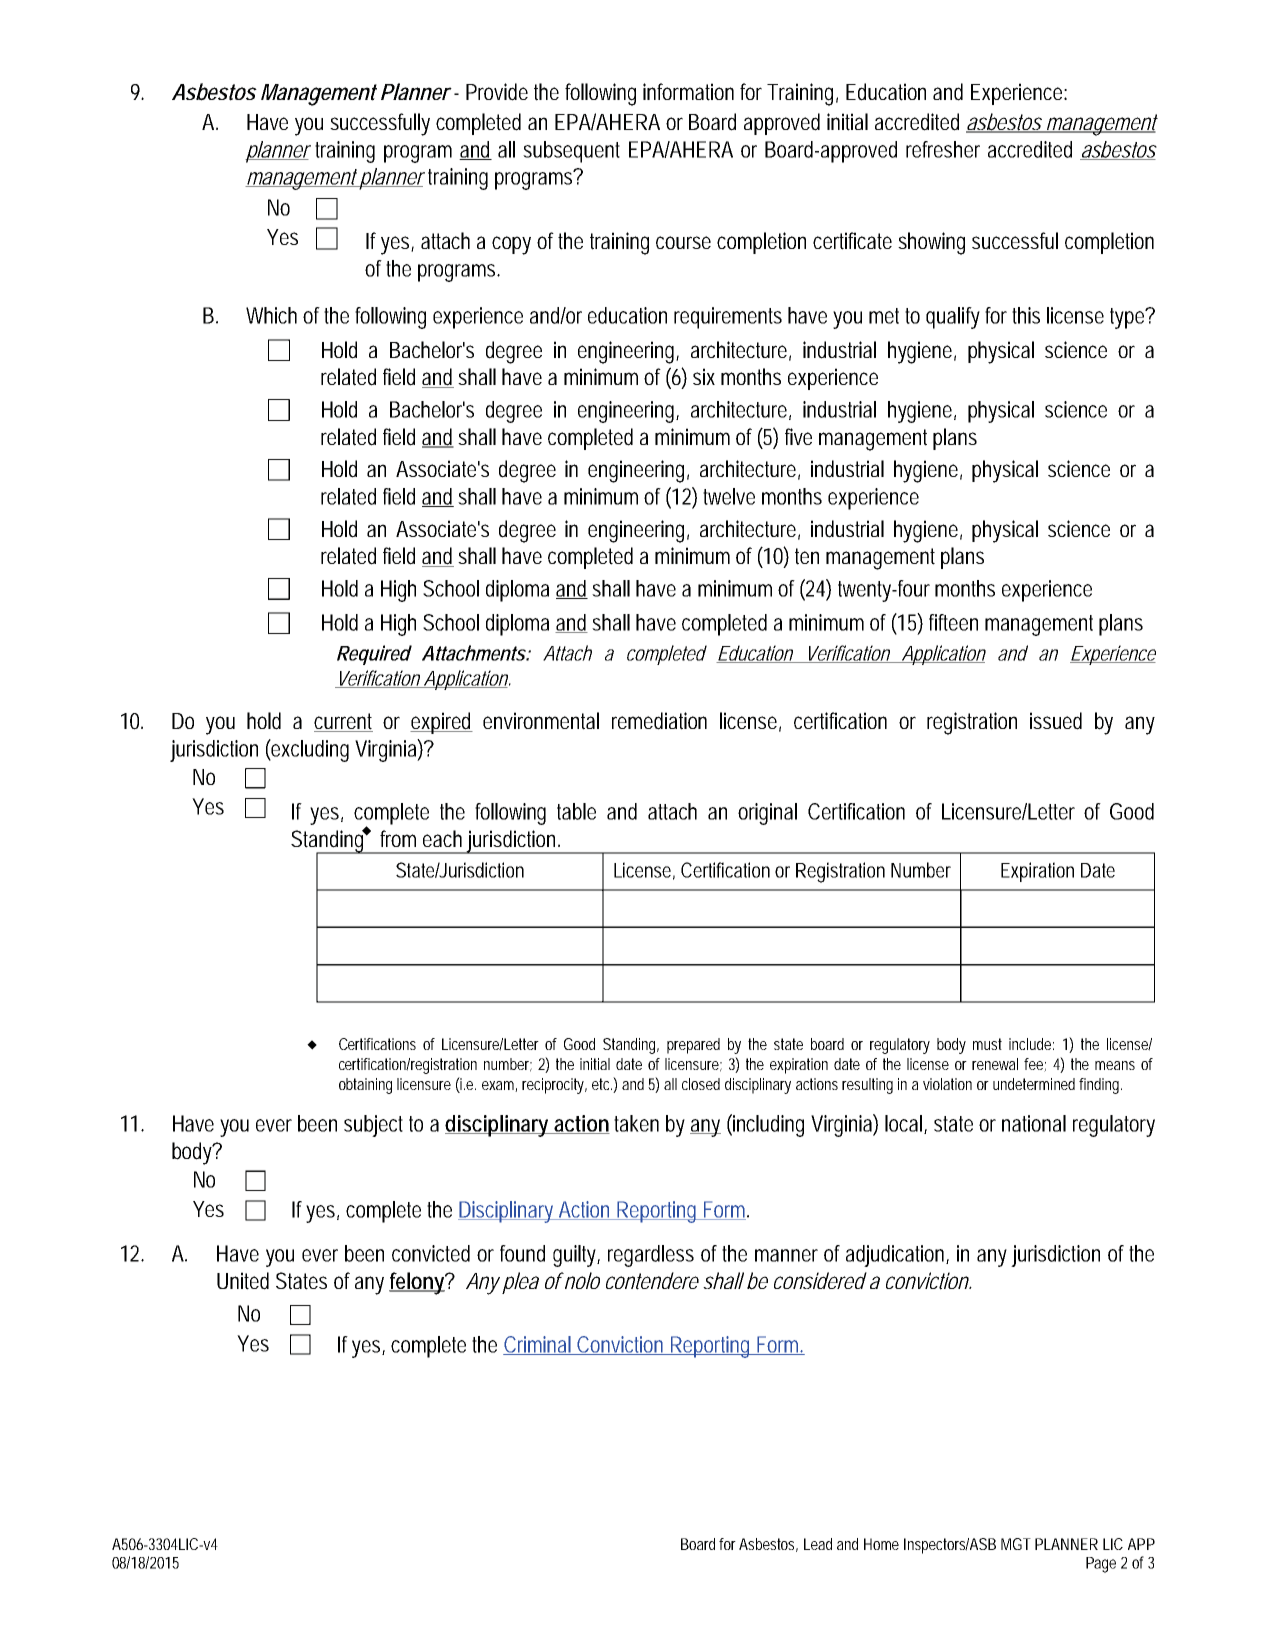  Describe the element at coordinates (943, 149) in the screenshot. I see `refresher` at that location.
